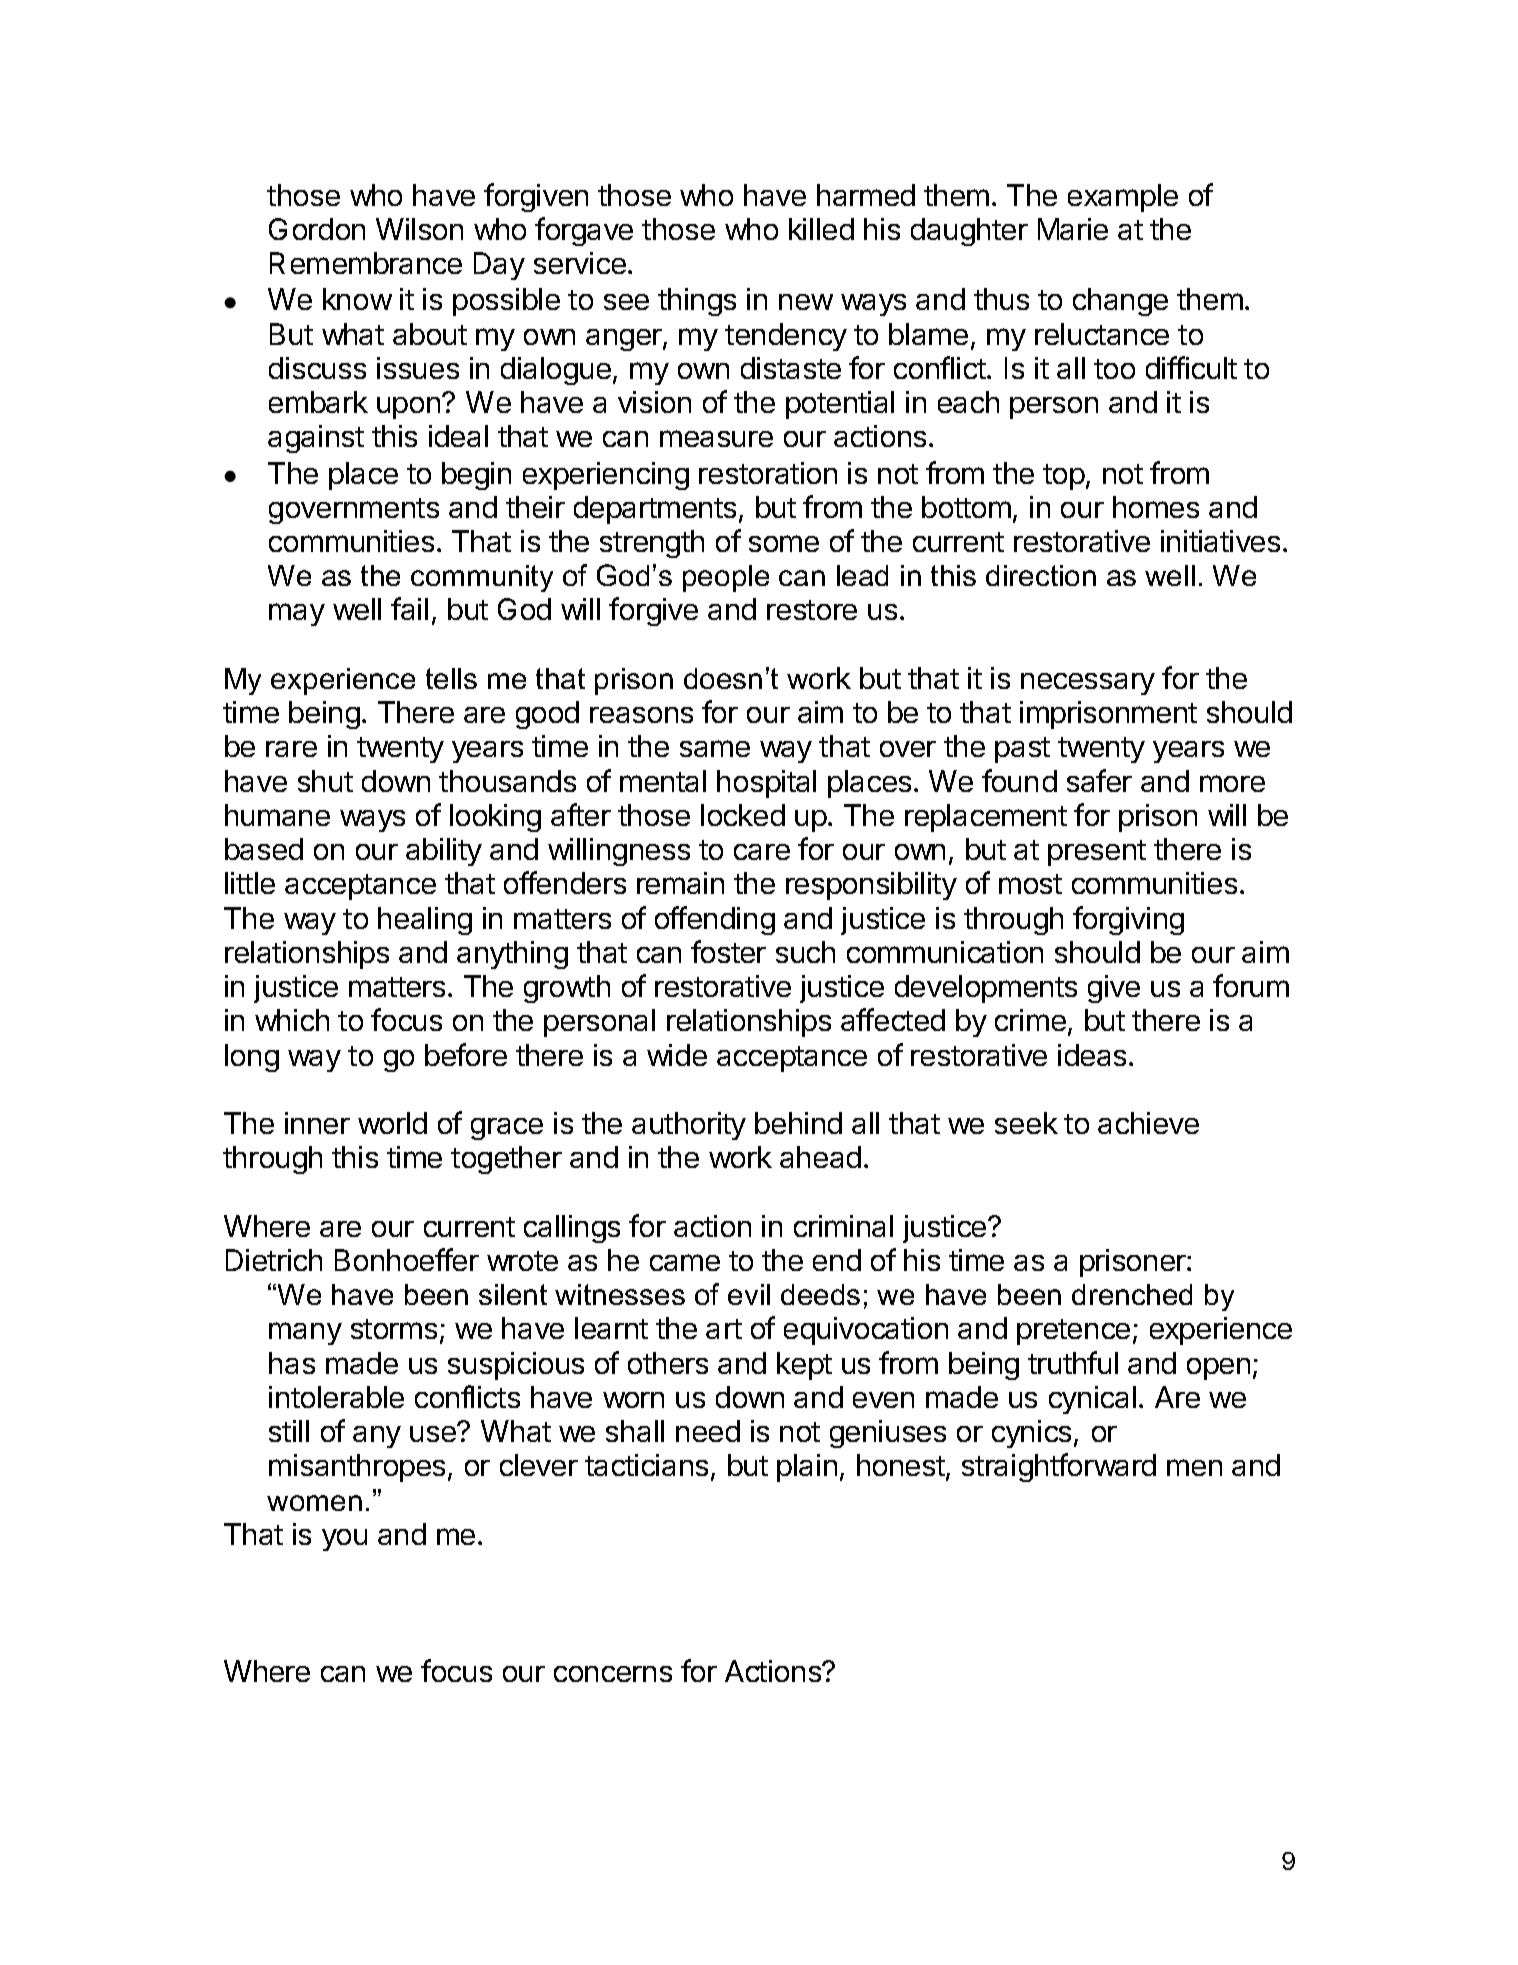 Image resolution: width=1518 pixels, height=1965 pixels. I want to click on same, so click(715, 748).
